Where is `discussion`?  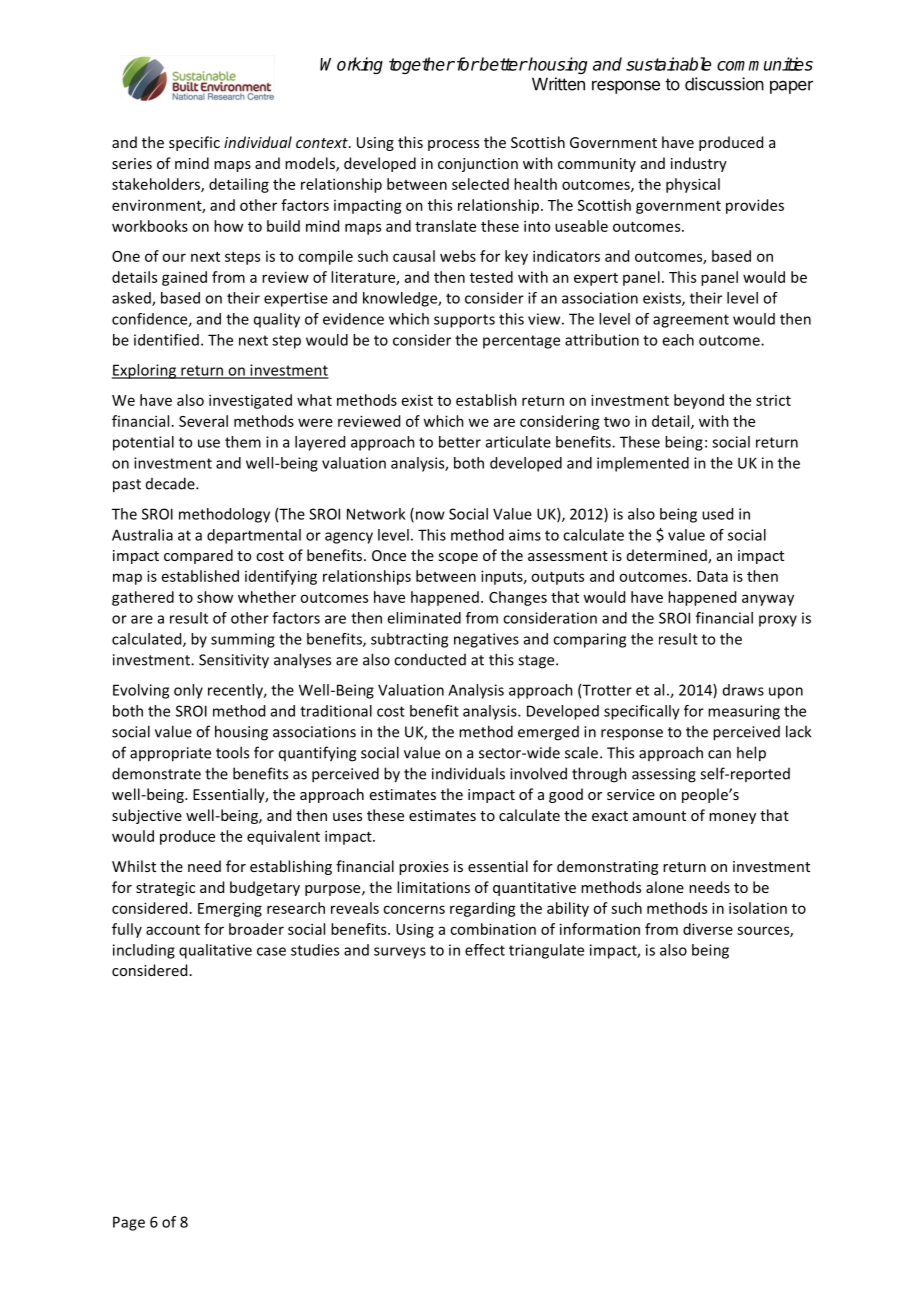 discussion is located at coordinates (724, 84).
